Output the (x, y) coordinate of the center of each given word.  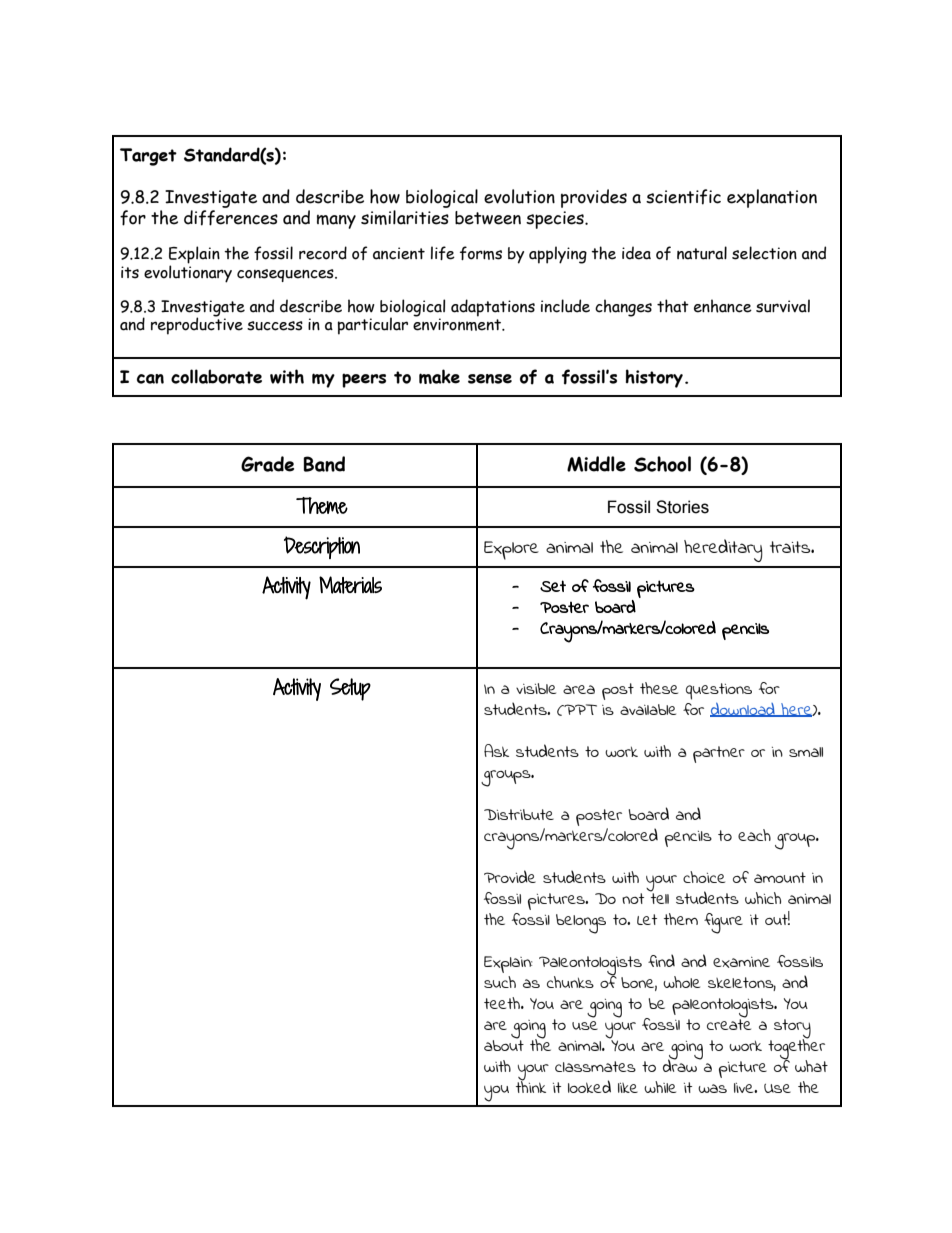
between (488, 218)
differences (231, 218)
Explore (511, 550)
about (504, 1044)
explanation (772, 198)
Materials (350, 585)
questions (719, 691)
